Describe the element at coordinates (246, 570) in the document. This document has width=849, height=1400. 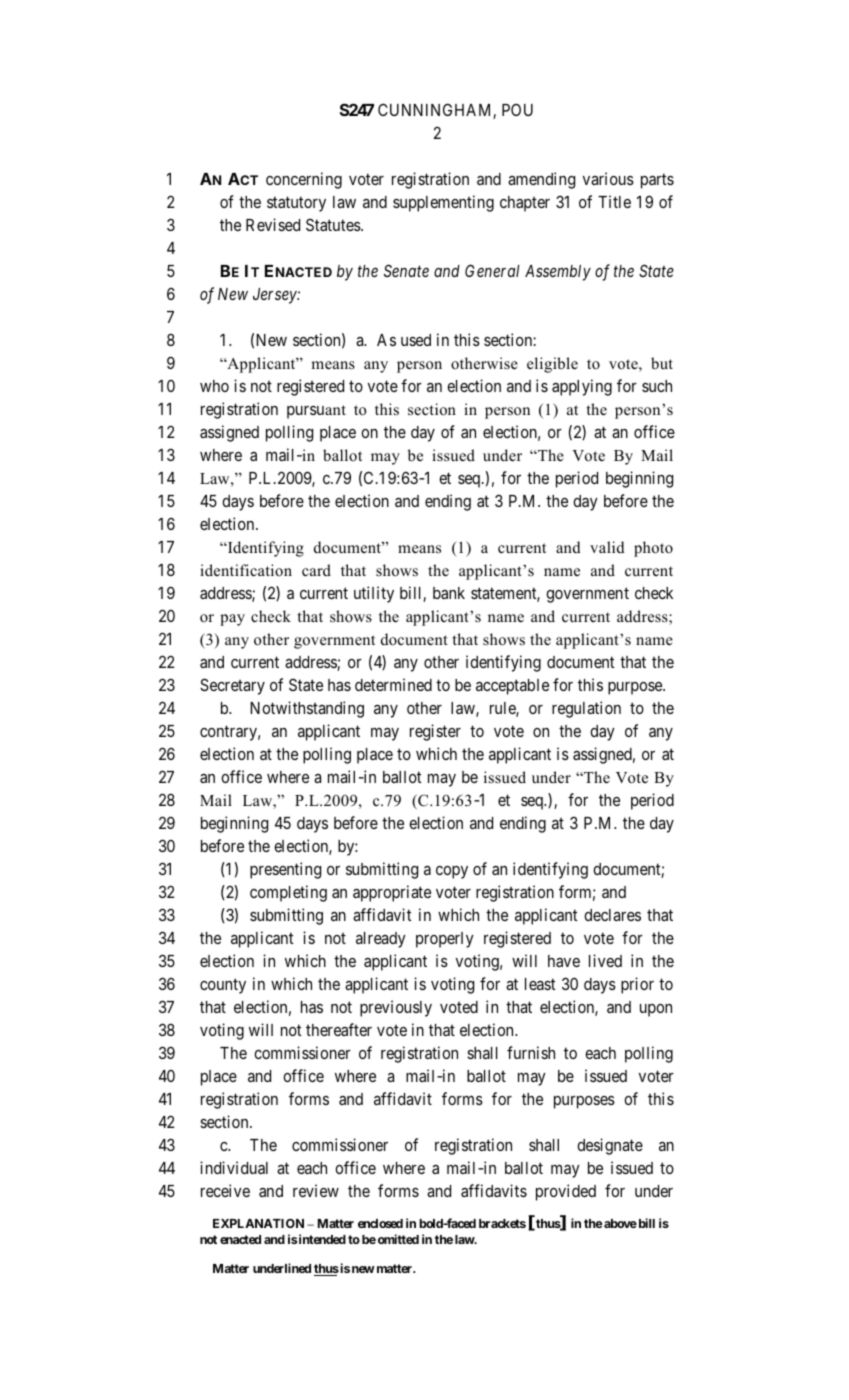
I see `identification` at that location.
